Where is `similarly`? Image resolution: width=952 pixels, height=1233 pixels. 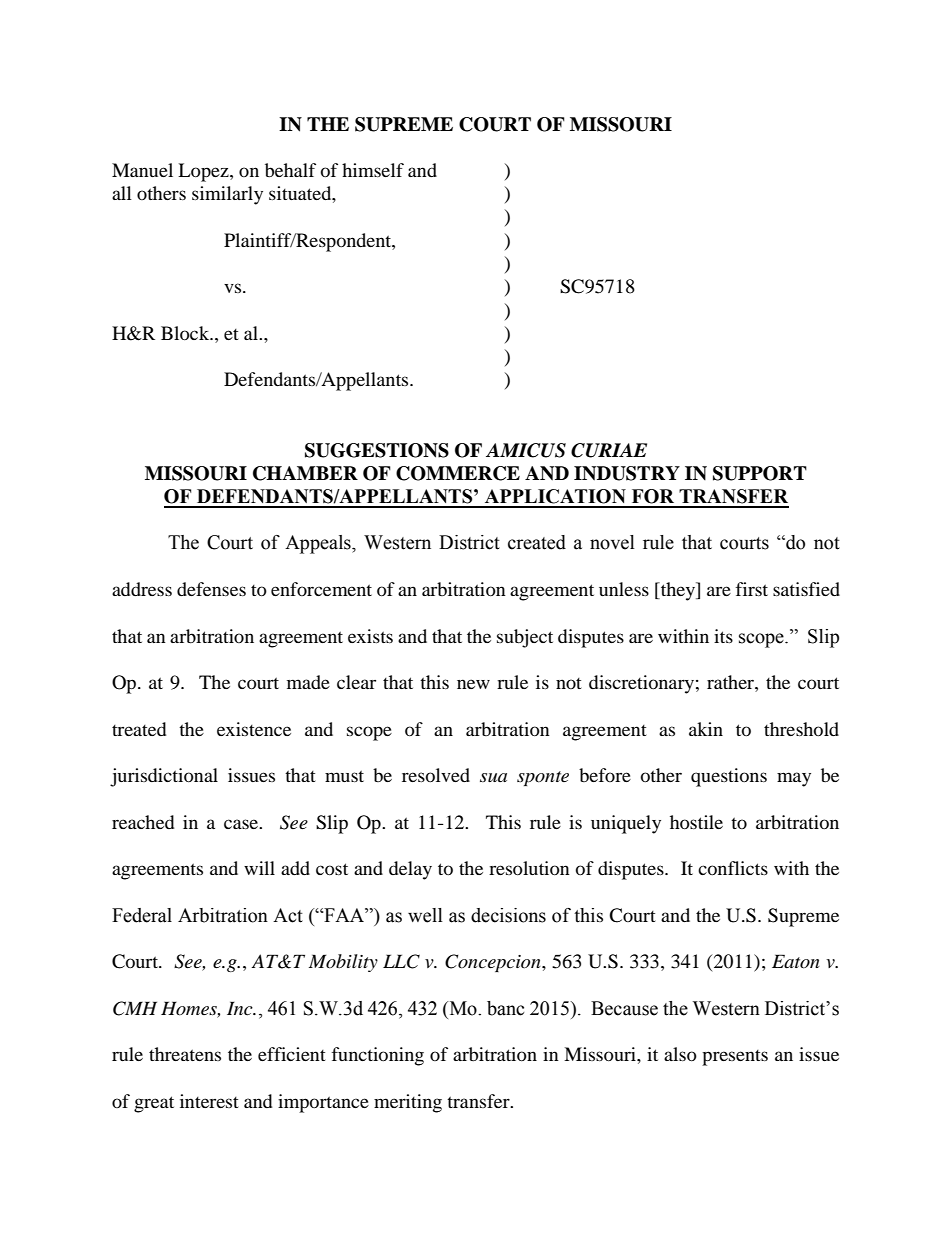
similarly is located at coordinates (227, 195).
